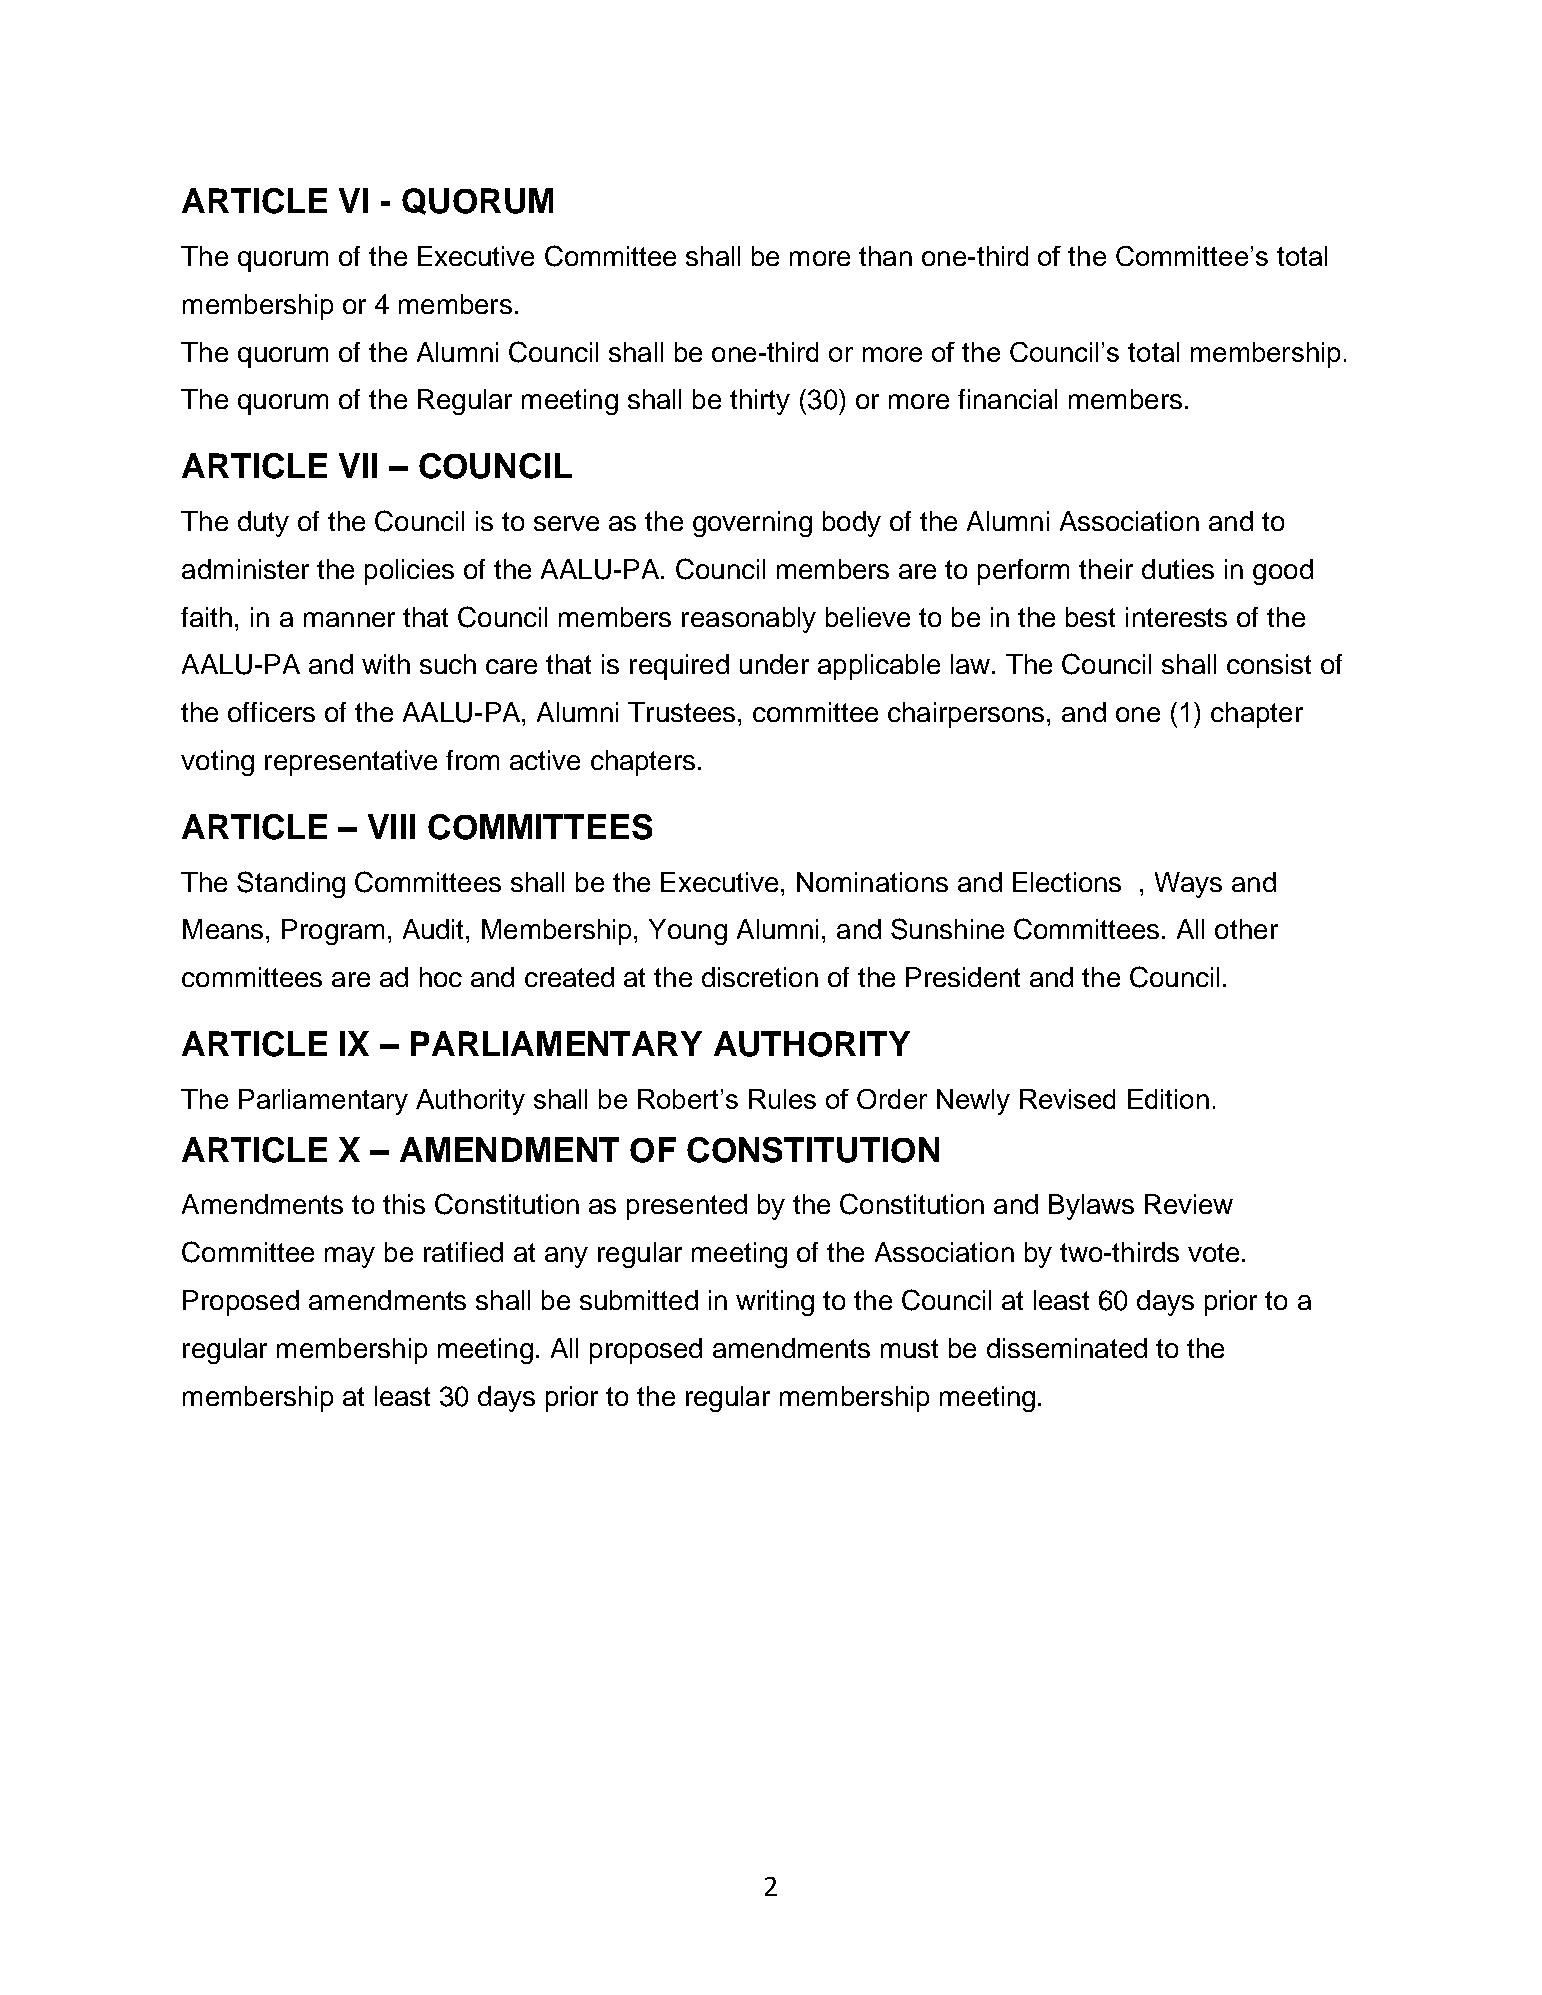 Image resolution: width=1542 pixels, height=1995 pixels. Describe the element at coordinates (1269, 664) in the screenshot. I see `consist` at that location.
